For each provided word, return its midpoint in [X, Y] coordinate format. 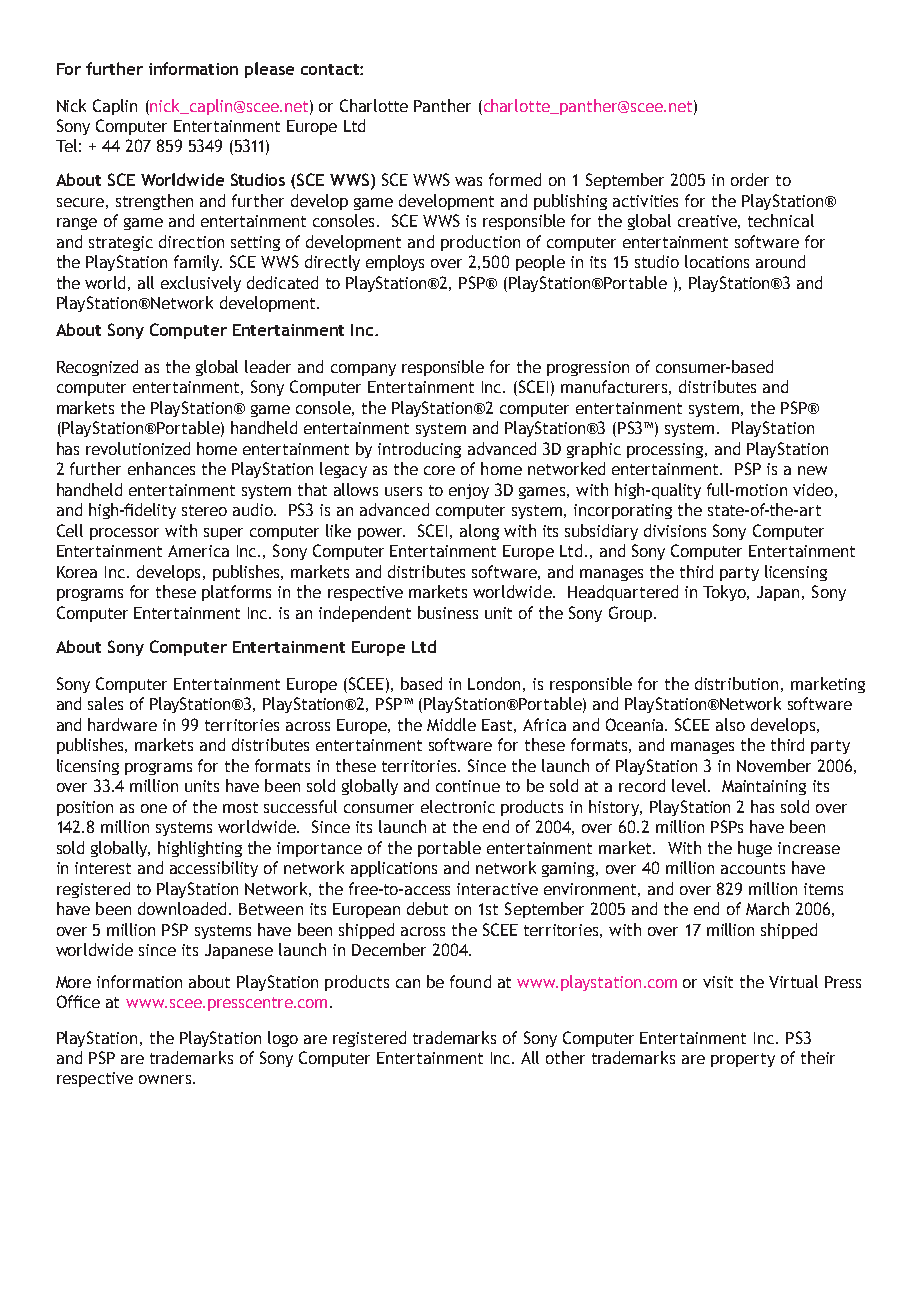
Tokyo [726, 593]
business [448, 612]
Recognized [97, 368]
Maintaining [764, 787]
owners [165, 1079]
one [154, 808]
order [750, 179]
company [363, 370]
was [468, 181]
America [198, 551]
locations [717, 261]
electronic [458, 806]
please [269, 70]
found [470, 981]
